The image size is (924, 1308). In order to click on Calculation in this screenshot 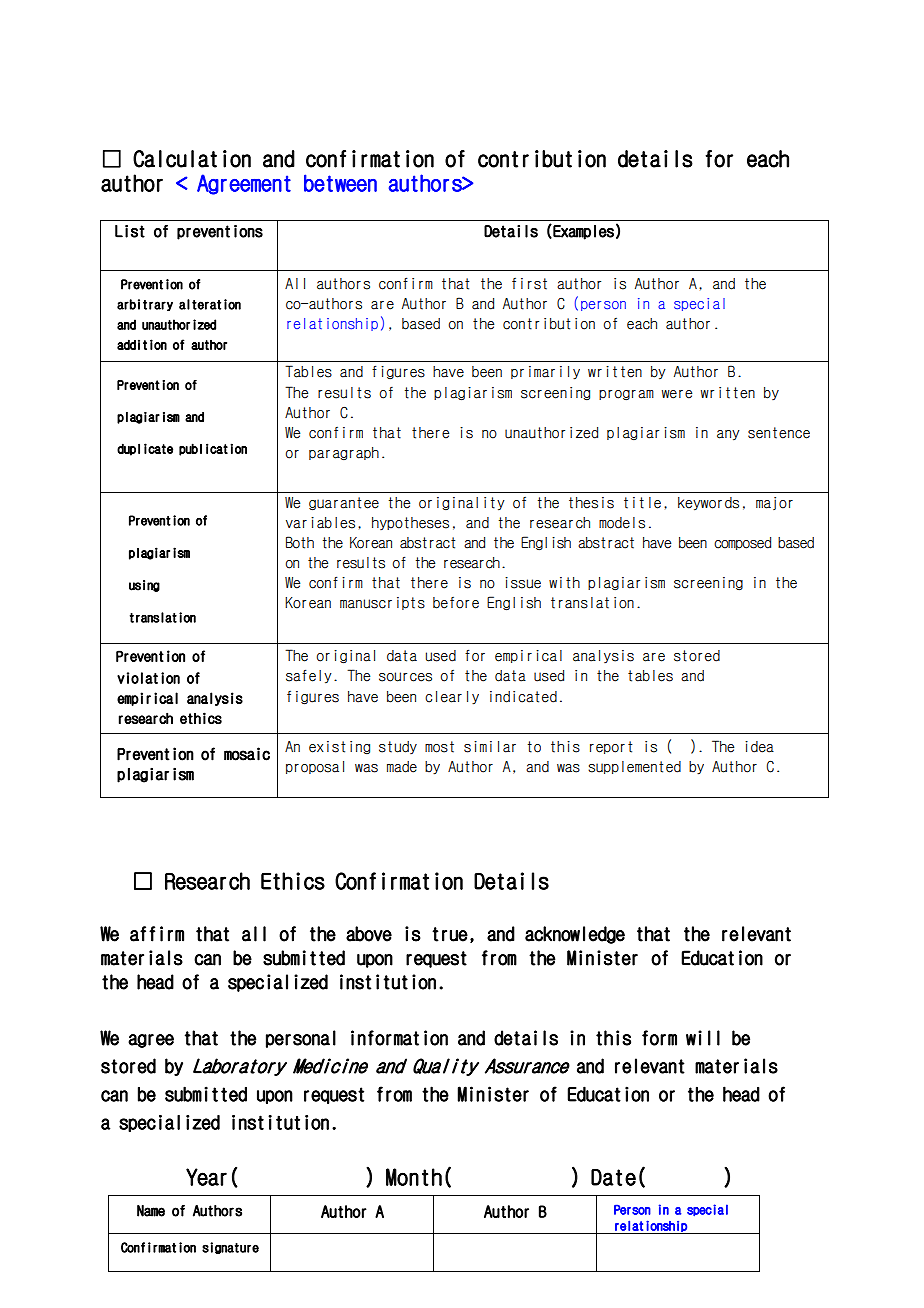, I will do `click(192, 159)`.
